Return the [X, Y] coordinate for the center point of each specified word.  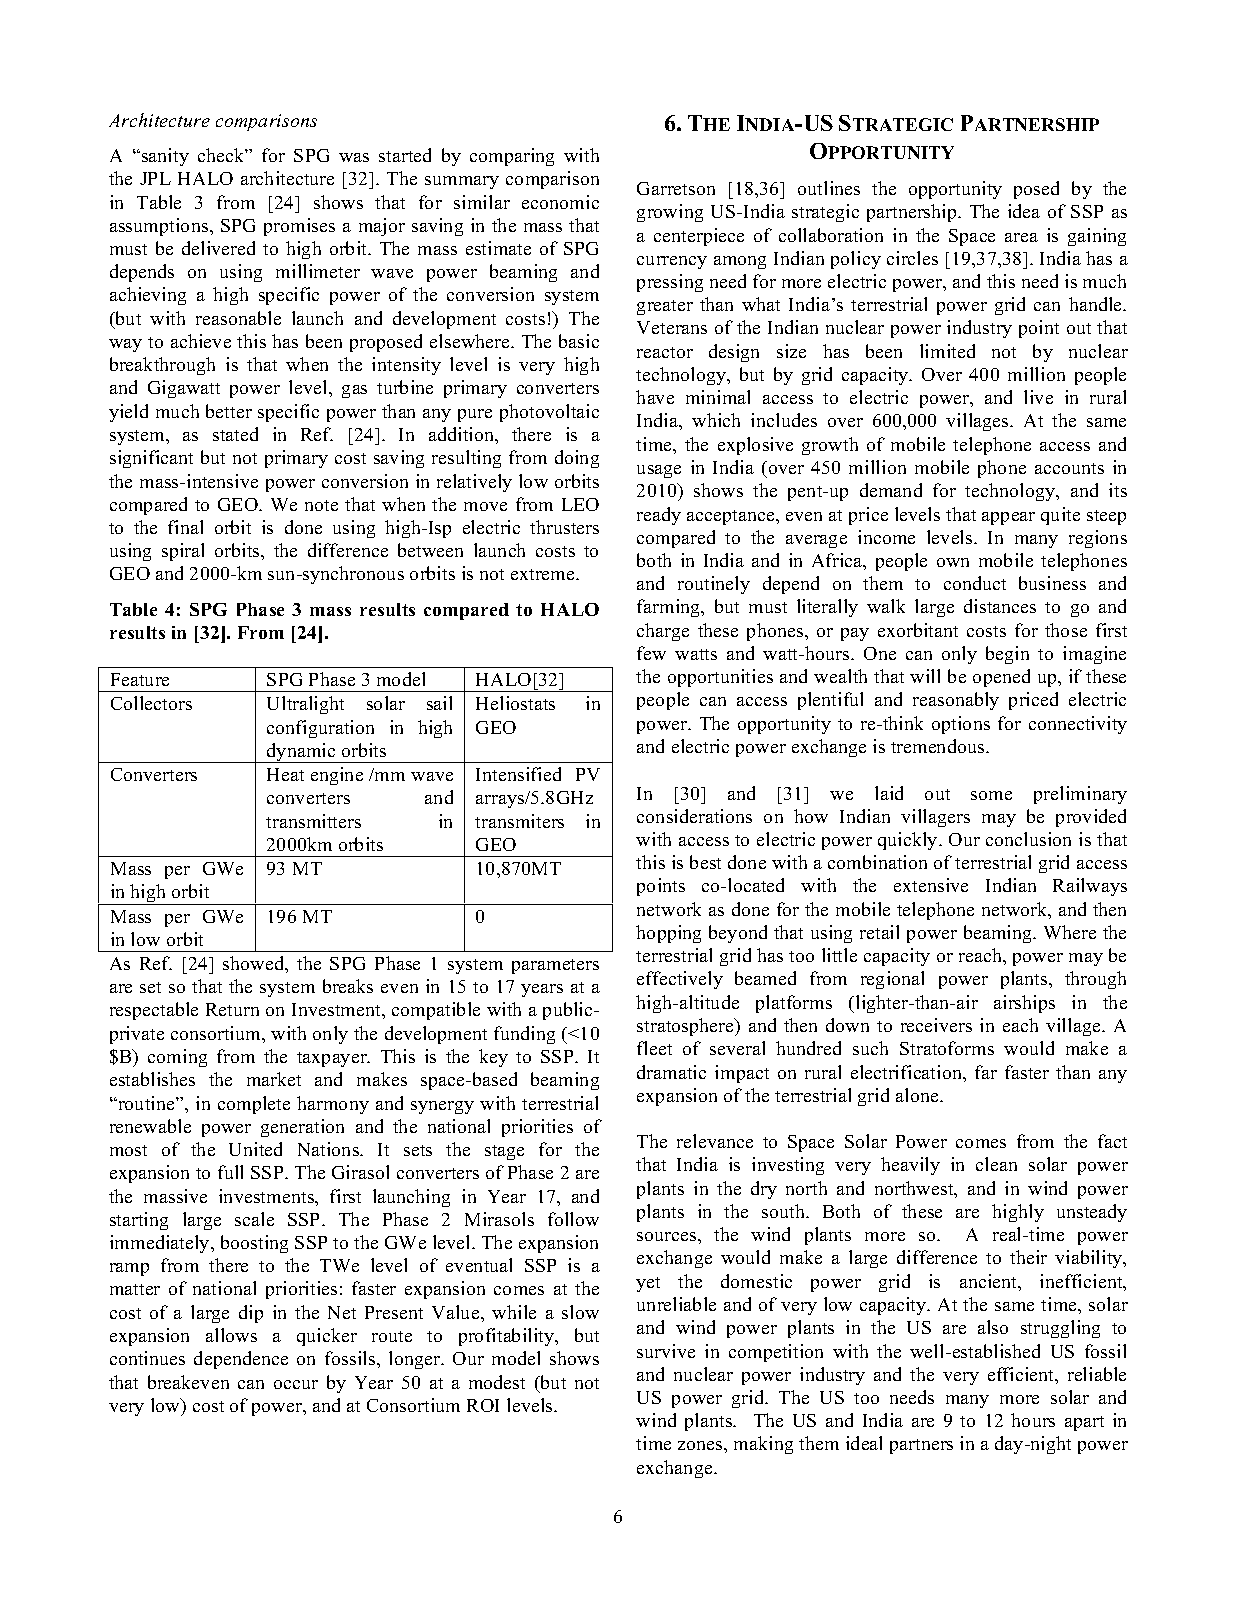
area [1021, 237]
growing [670, 213]
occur [296, 1384]
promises [299, 227]
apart [1084, 1423]
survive [666, 1351]
